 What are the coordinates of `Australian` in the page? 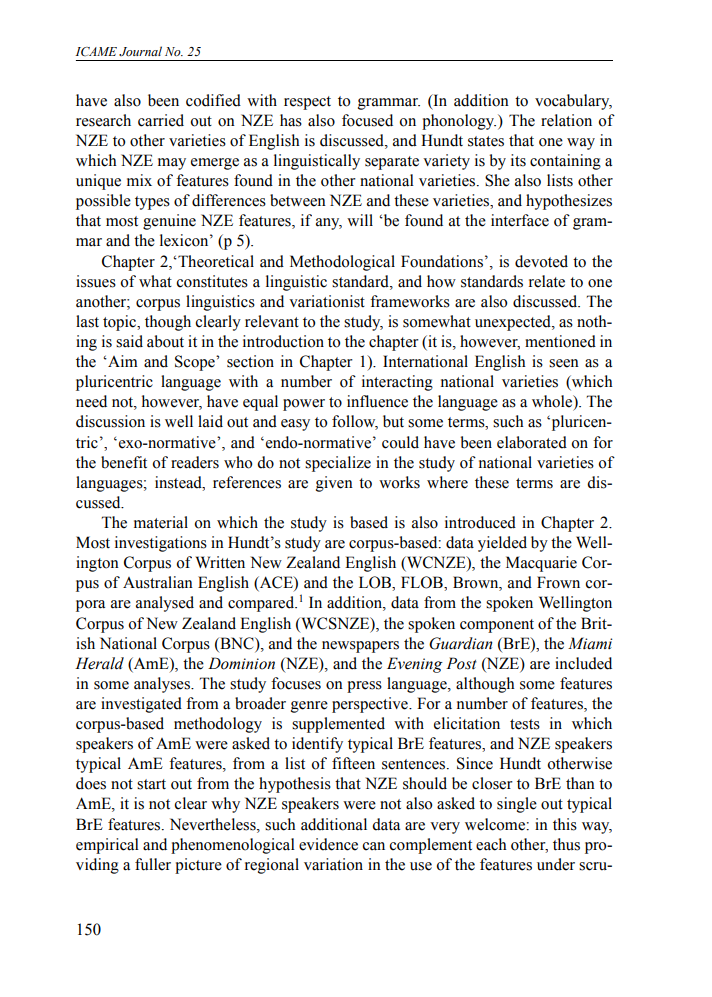 It's located at (158, 582).
